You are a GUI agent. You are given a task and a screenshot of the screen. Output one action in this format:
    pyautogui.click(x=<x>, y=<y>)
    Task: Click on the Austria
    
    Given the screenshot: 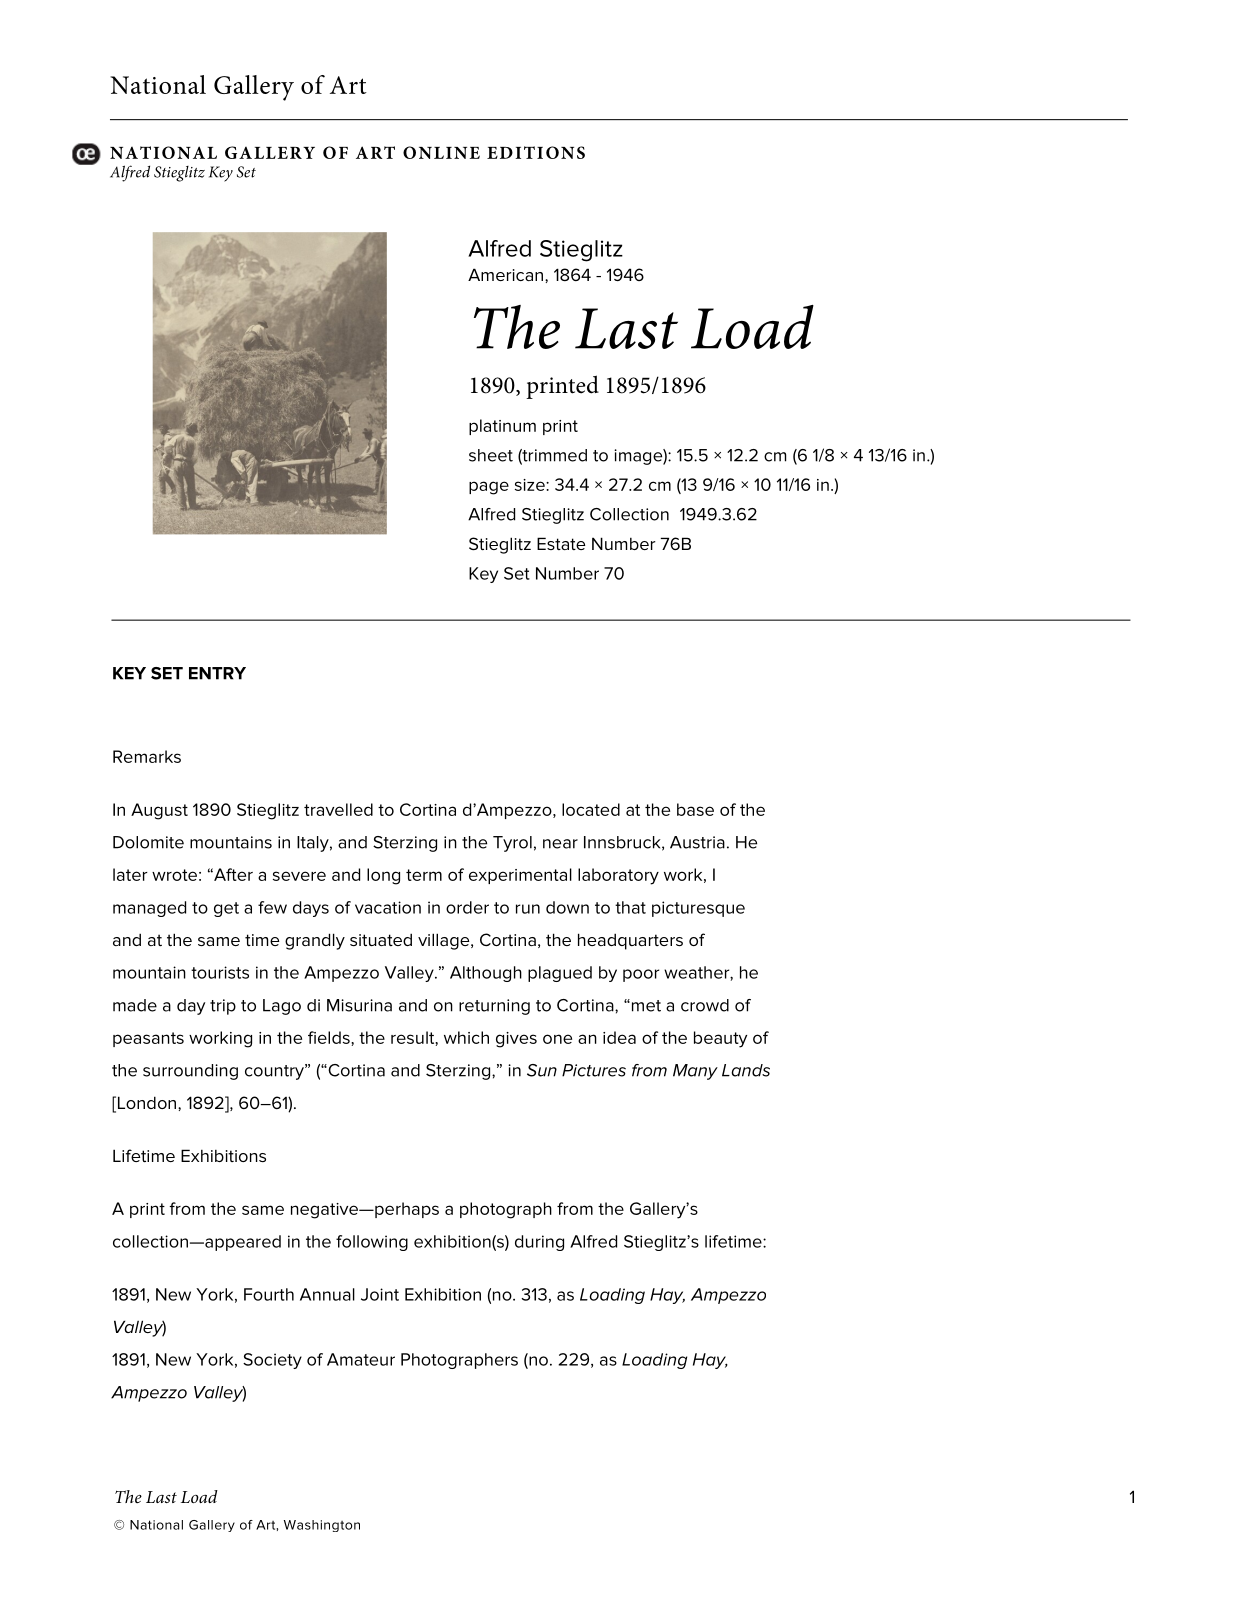 What is the action you would take?
    pyautogui.click(x=697, y=842)
